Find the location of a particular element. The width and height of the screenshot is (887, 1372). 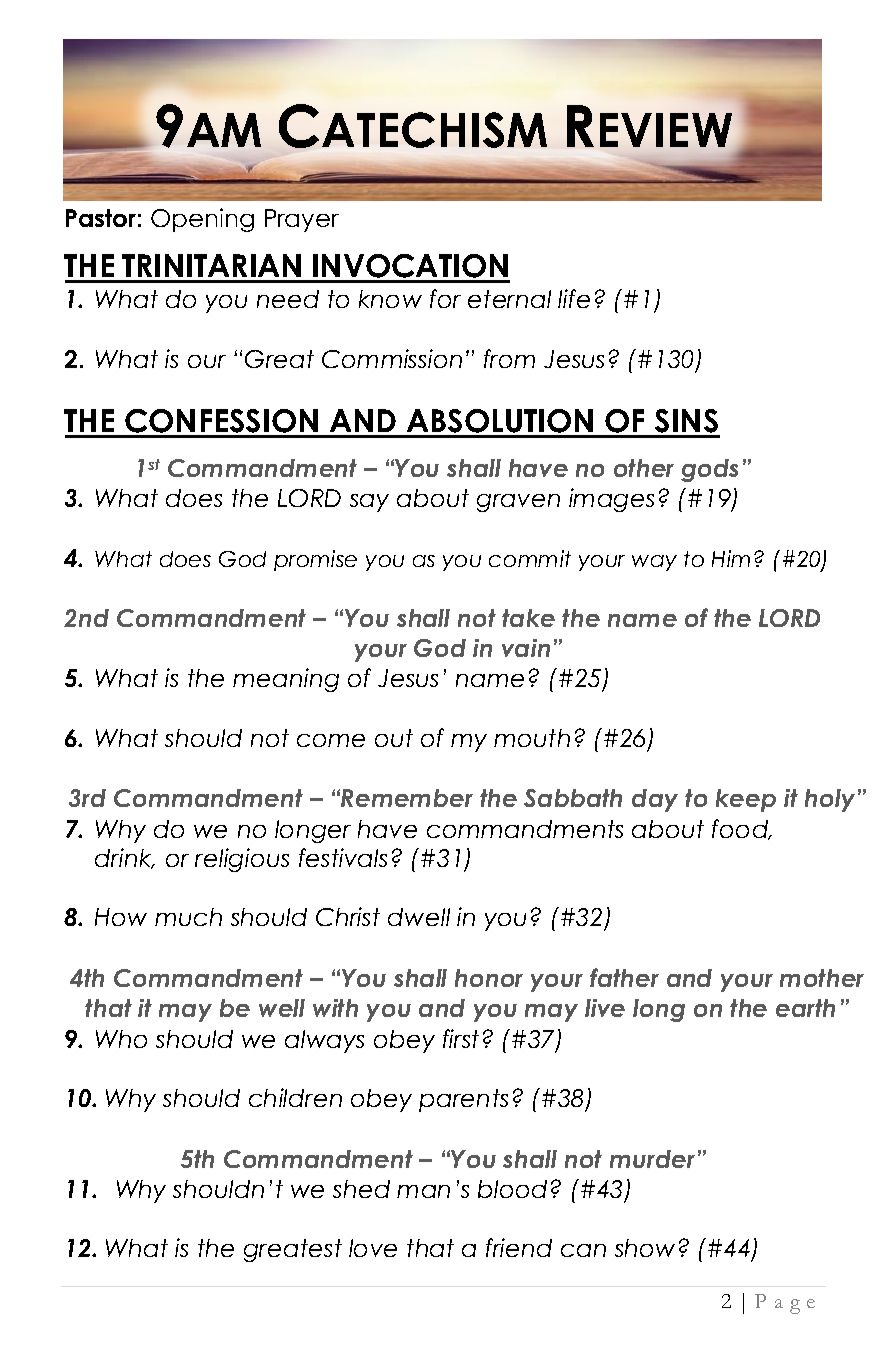

meaning is located at coordinates (286, 680).
